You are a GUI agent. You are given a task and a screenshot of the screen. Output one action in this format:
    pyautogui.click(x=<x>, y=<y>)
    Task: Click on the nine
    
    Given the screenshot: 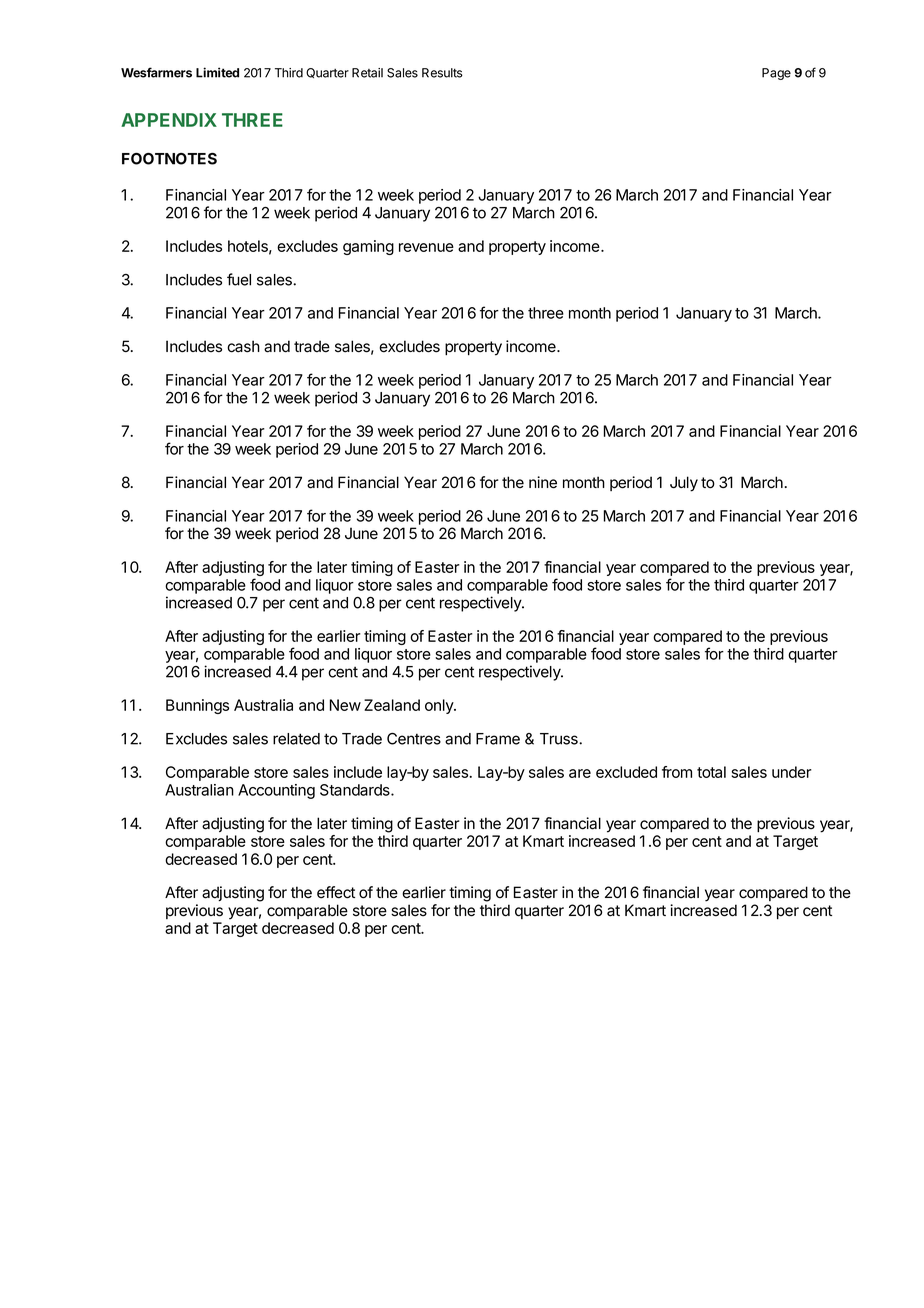 What is the action you would take?
    pyautogui.click(x=543, y=482)
